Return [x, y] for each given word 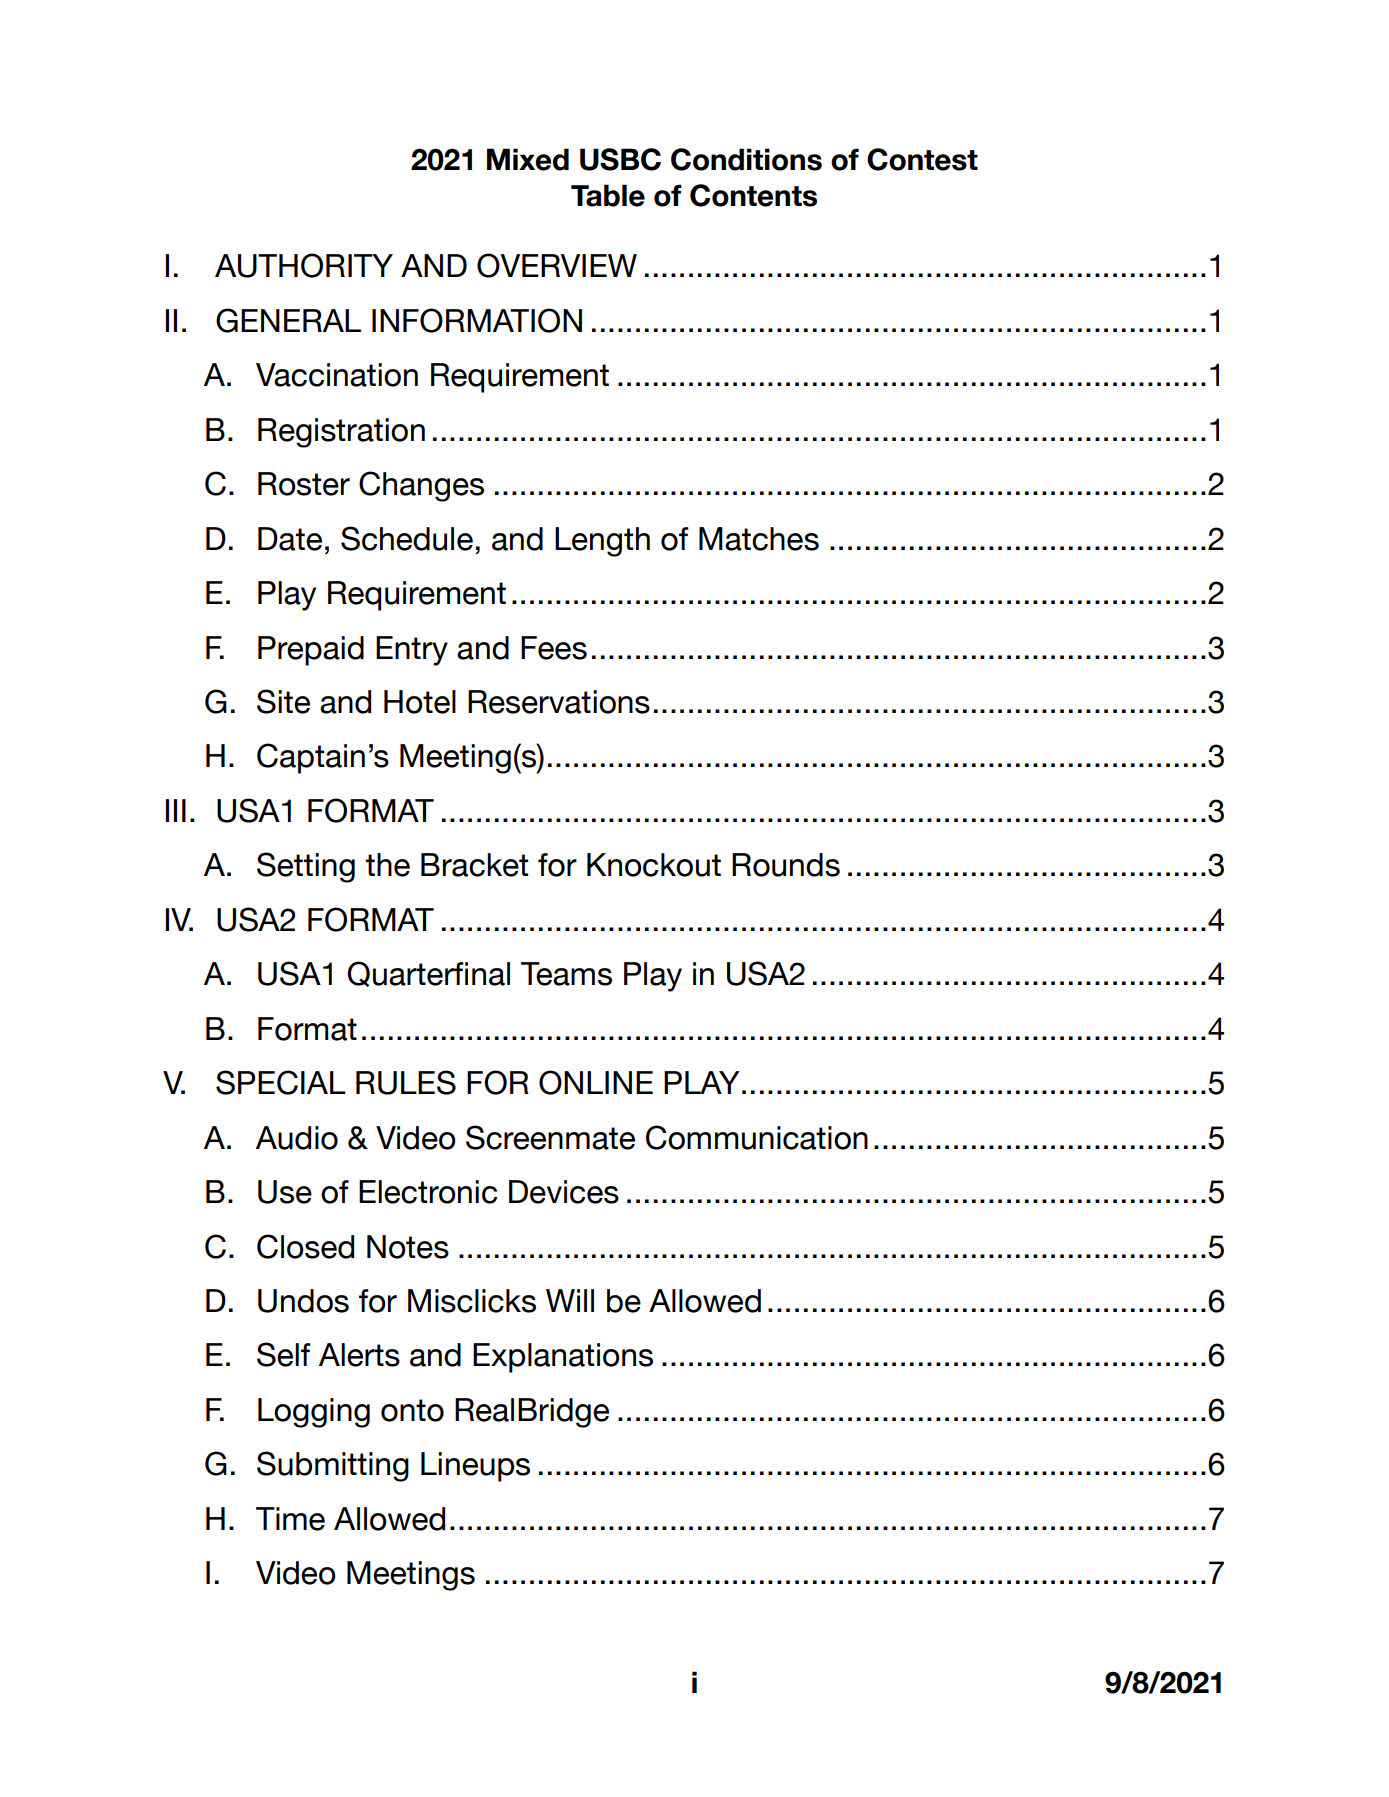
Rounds [786, 865]
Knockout [654, 865]
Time [290, 1519]
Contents [753, 195]
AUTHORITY [304, 265]
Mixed [528, 159]
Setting [306, 867]
